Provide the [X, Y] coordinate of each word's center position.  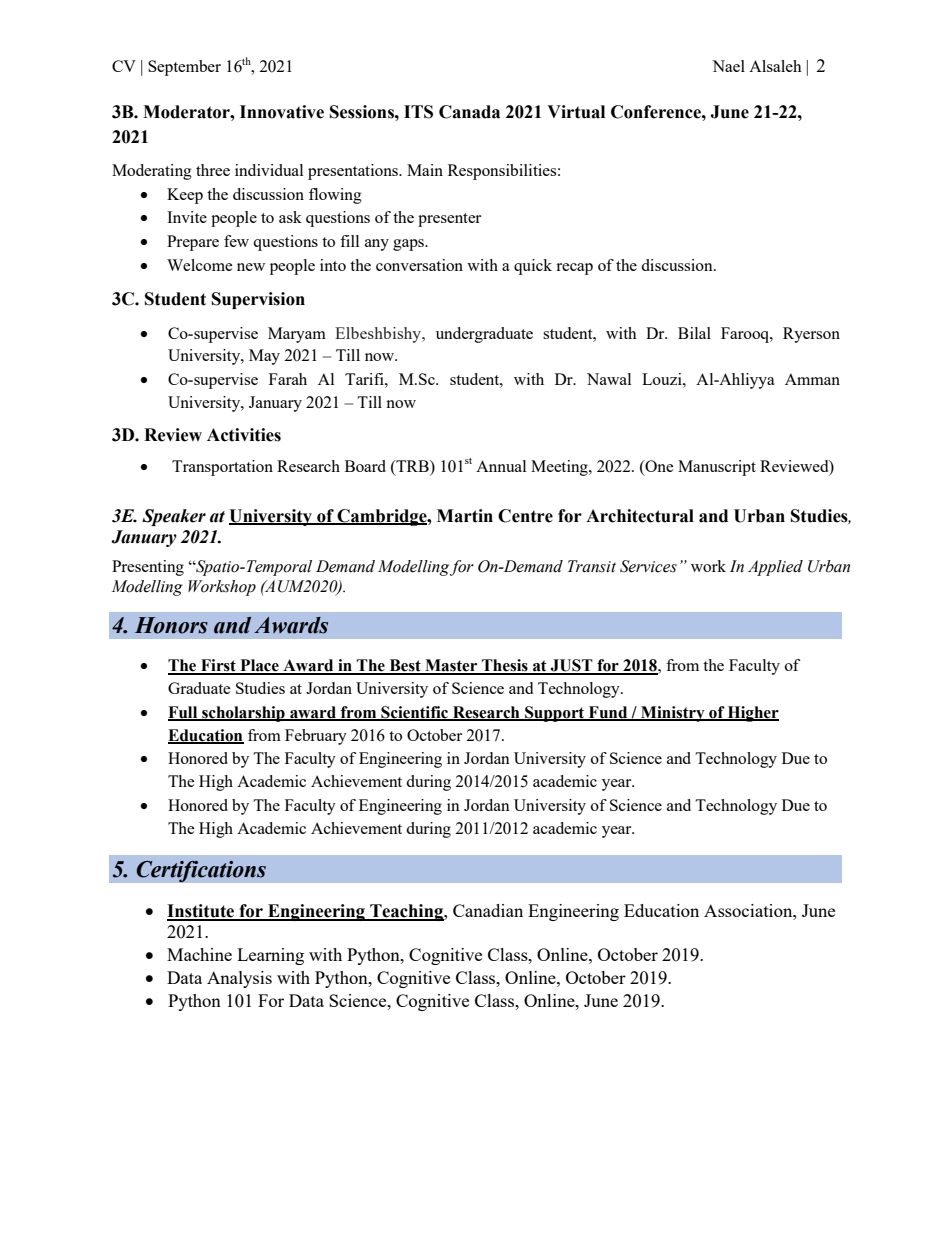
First [218, 666]
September [184, 68]
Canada [469, 112]
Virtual [576, 112]
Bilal [694, 333]
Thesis [505, 666]
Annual [501, 466]
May [264, 357]
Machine [199, 954]
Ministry [673, 714]
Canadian [488, 910]
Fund [608, 713]
